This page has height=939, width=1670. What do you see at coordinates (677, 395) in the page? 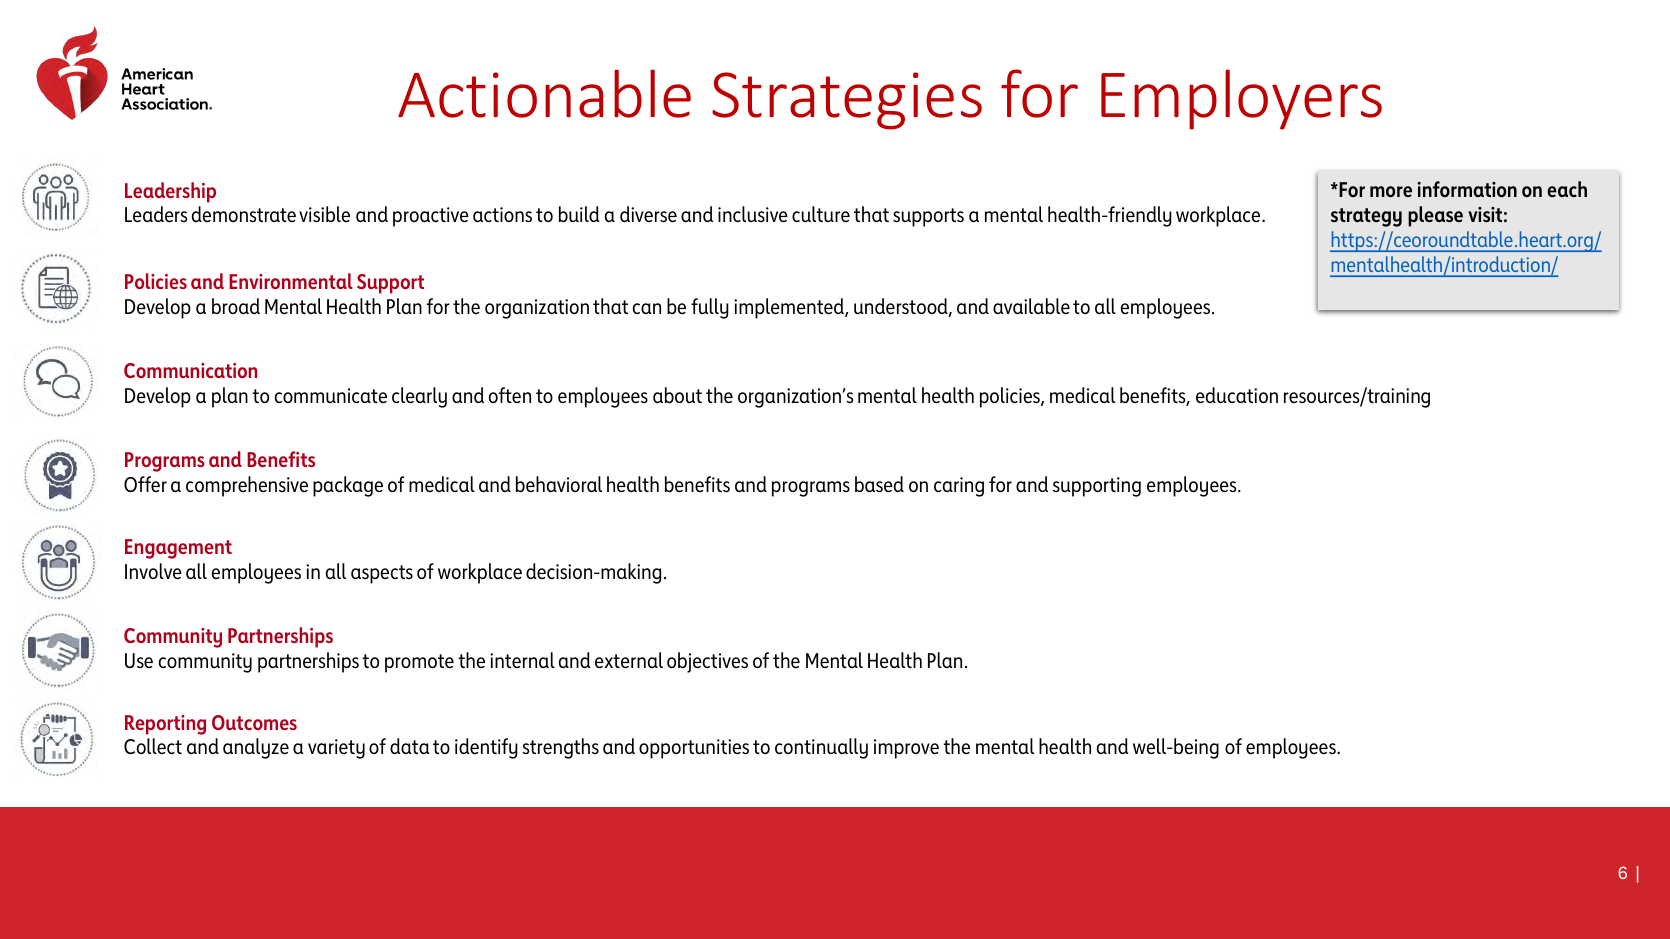
I see `about` at bounding box center [677, 395].
